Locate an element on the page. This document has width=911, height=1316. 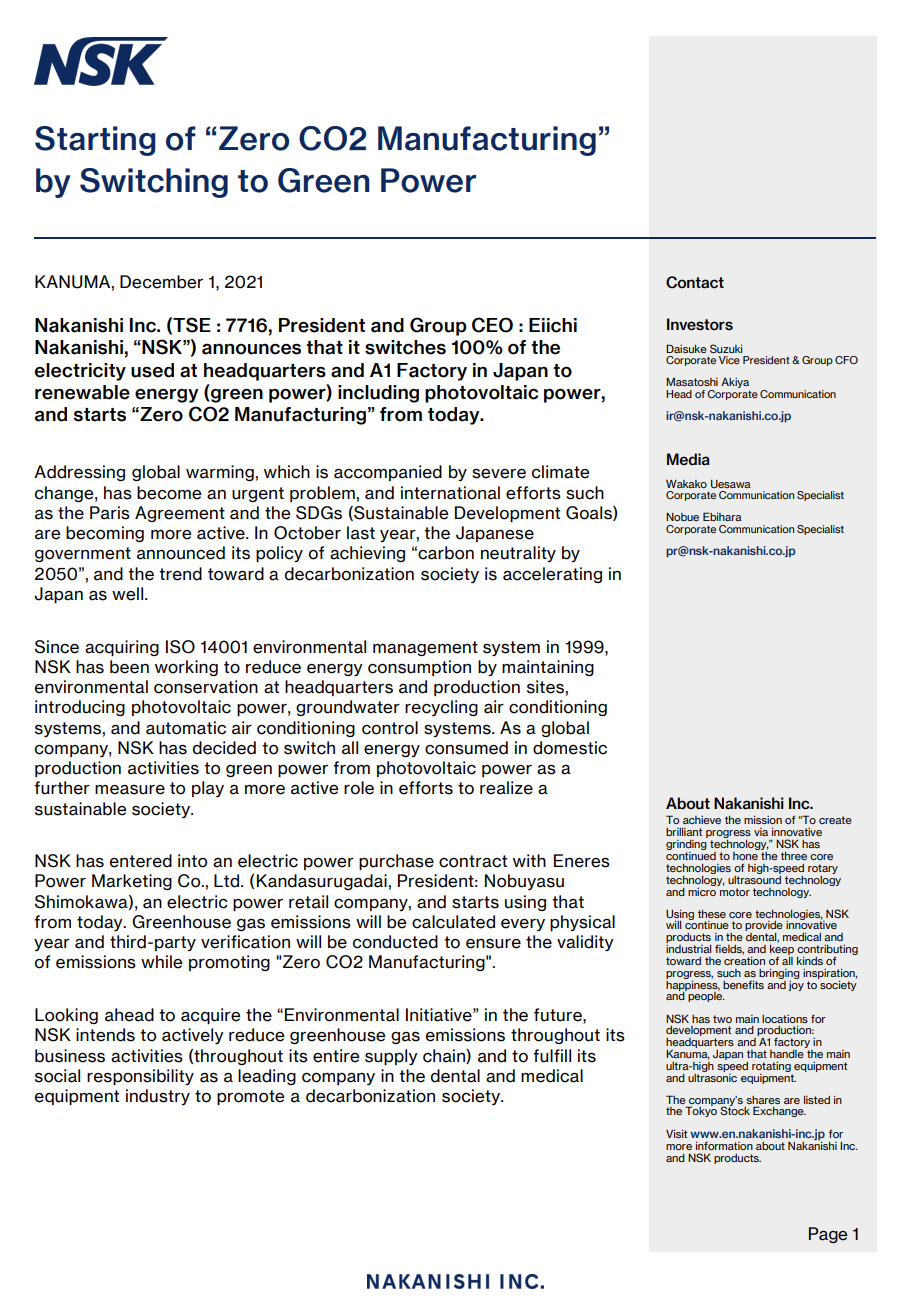
industry is located at coordinates (158, 1097).
